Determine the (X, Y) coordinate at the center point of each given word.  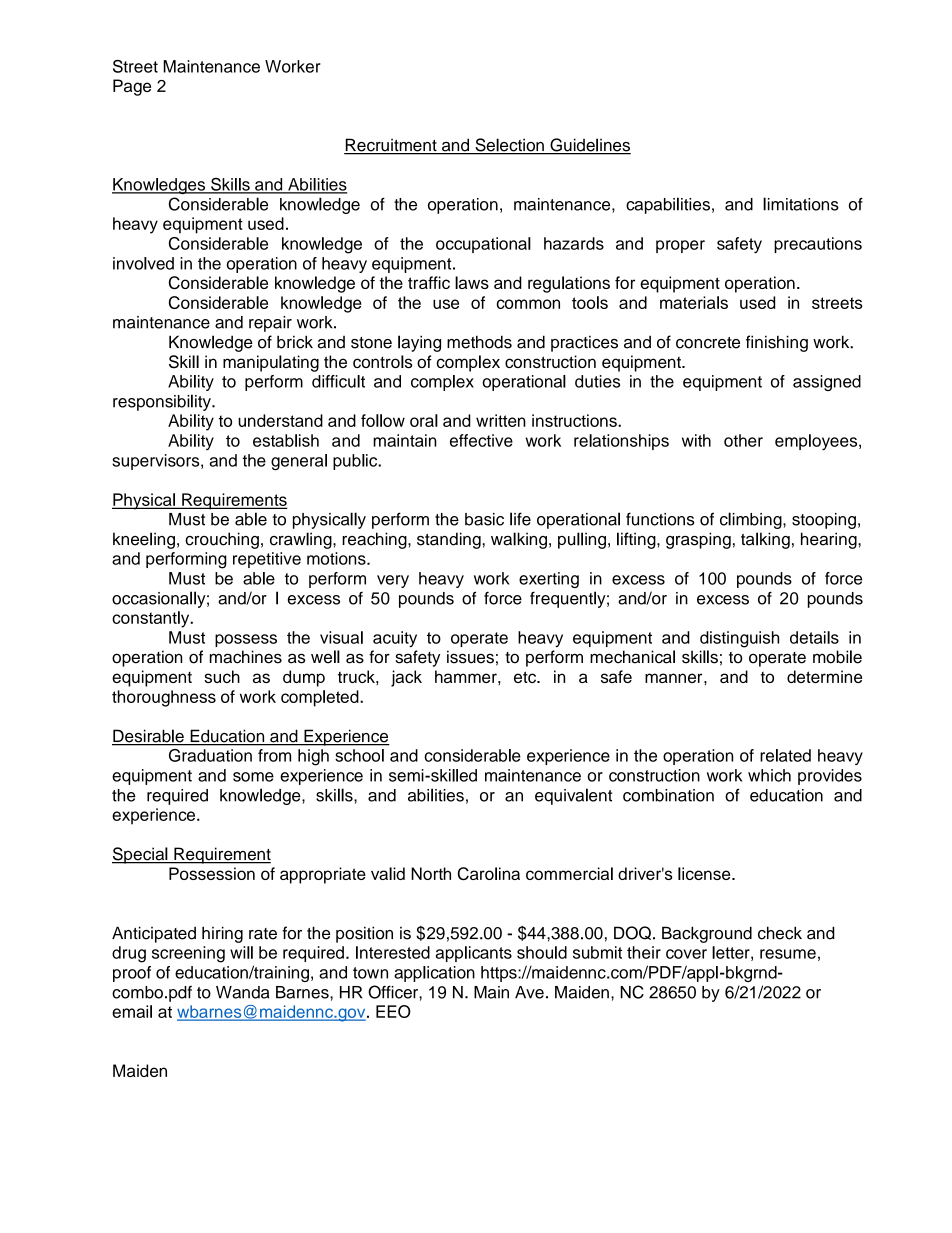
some (253, 777)
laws (472, 282)
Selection (509, 146)
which (769, 775)
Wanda (242, 992)
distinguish (739, 639)
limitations (801, 204)
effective (481, 440)
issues (470, 657)
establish (286, 440)
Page (132, 87)
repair (270, 324)
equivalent (573, 796)
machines (246, 657)
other (743, 440)
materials (694, 302)
